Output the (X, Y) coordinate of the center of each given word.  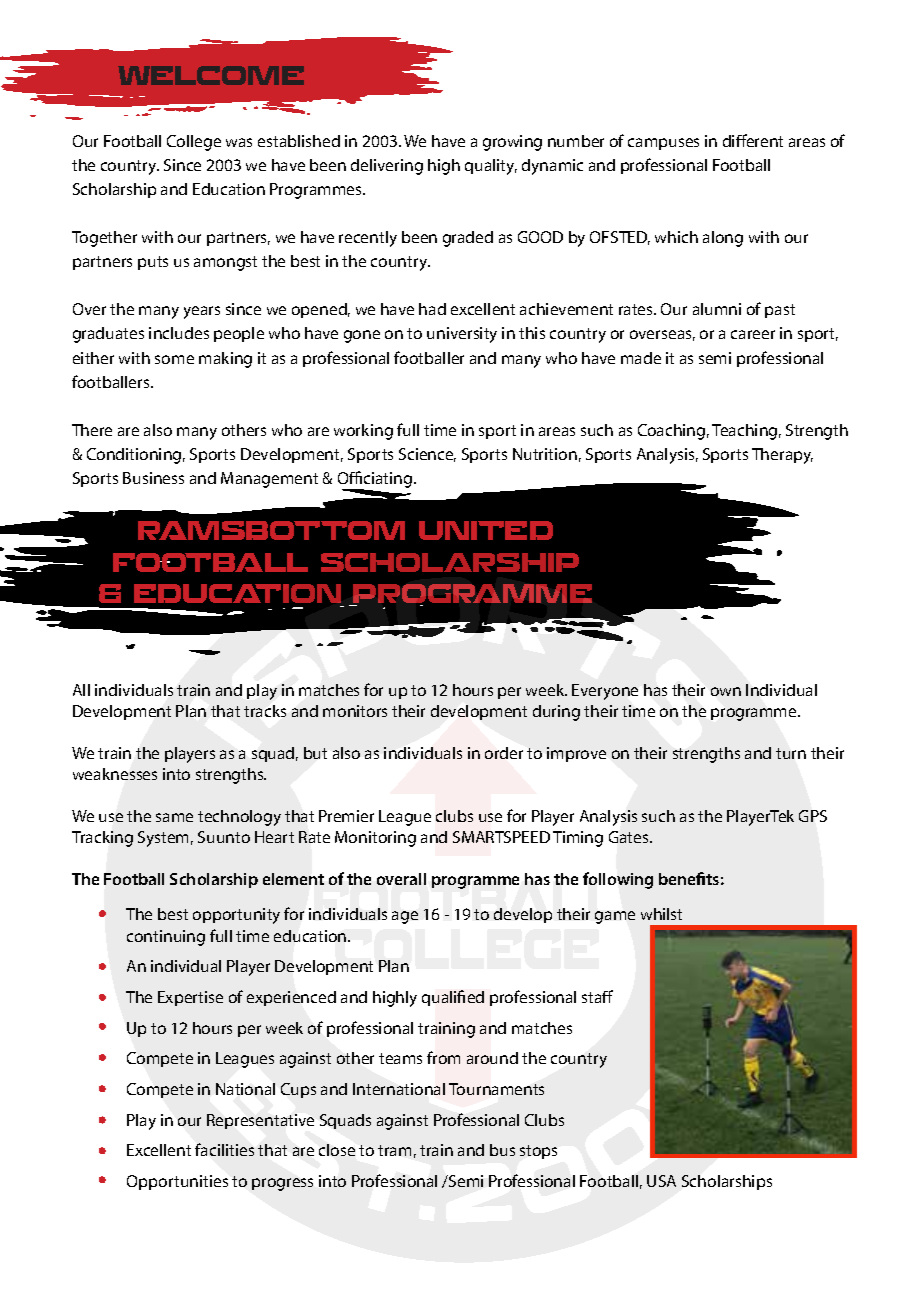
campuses (663, 144)
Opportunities (177, 1182)
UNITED (486, 530)
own (726, 691)
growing (512, 143)
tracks (265, 711)
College (194, 143)
